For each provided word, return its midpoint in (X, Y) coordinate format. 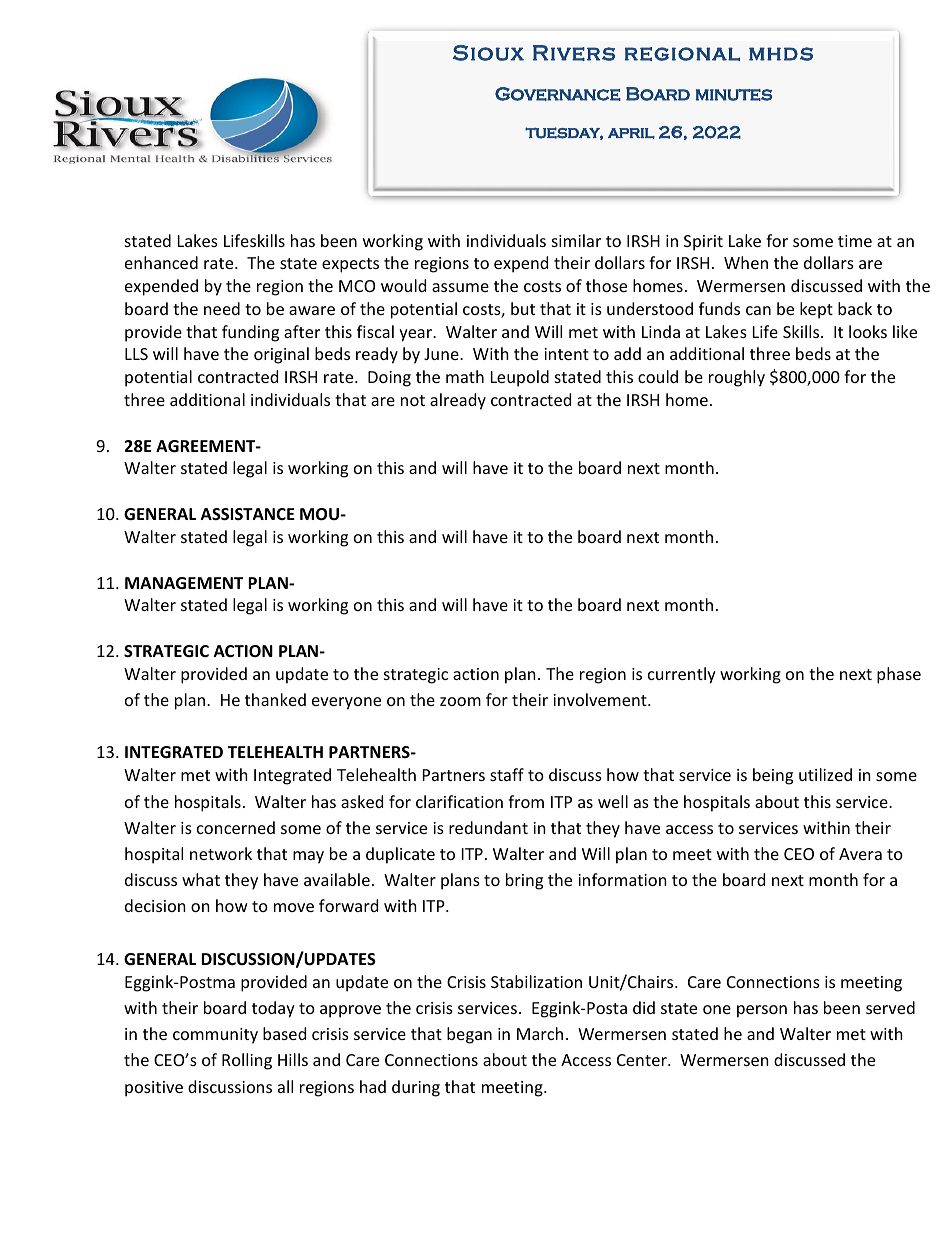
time (855, 241)
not (413, 400)
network (221, 853)
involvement (601, 699)
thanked (275, 699)
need (222, 308)
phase (899, 675)
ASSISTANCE (248, 514)
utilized (825, 774)
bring (524, 881)
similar (576, 240)
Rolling (247, 1061)
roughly (737, 378)
